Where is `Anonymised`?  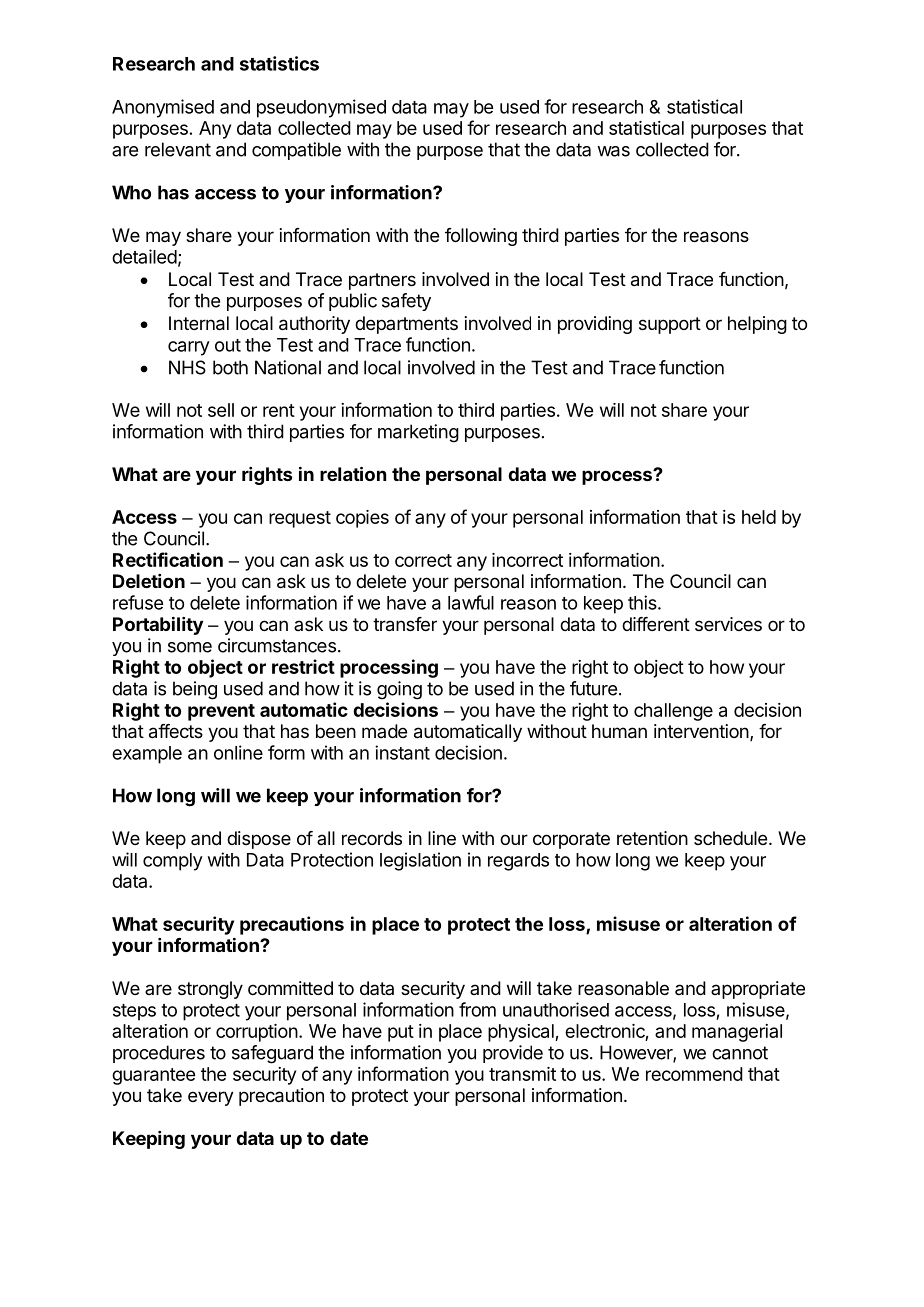
Anonymised is located at coordinates (163, 108).
